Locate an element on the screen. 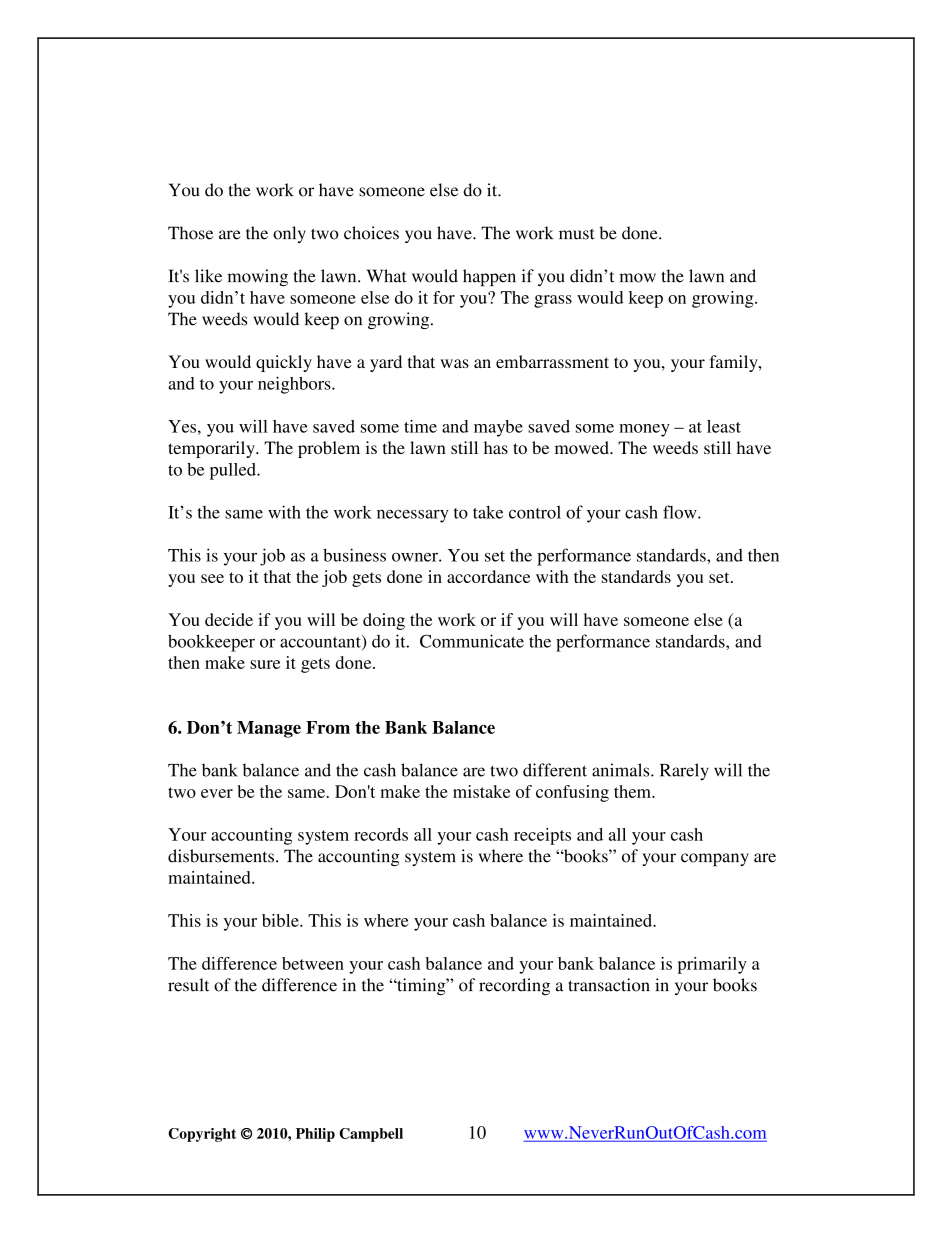 This screenshot has width=952, height=1233. Rarely is located at coordinates (684, 772).
